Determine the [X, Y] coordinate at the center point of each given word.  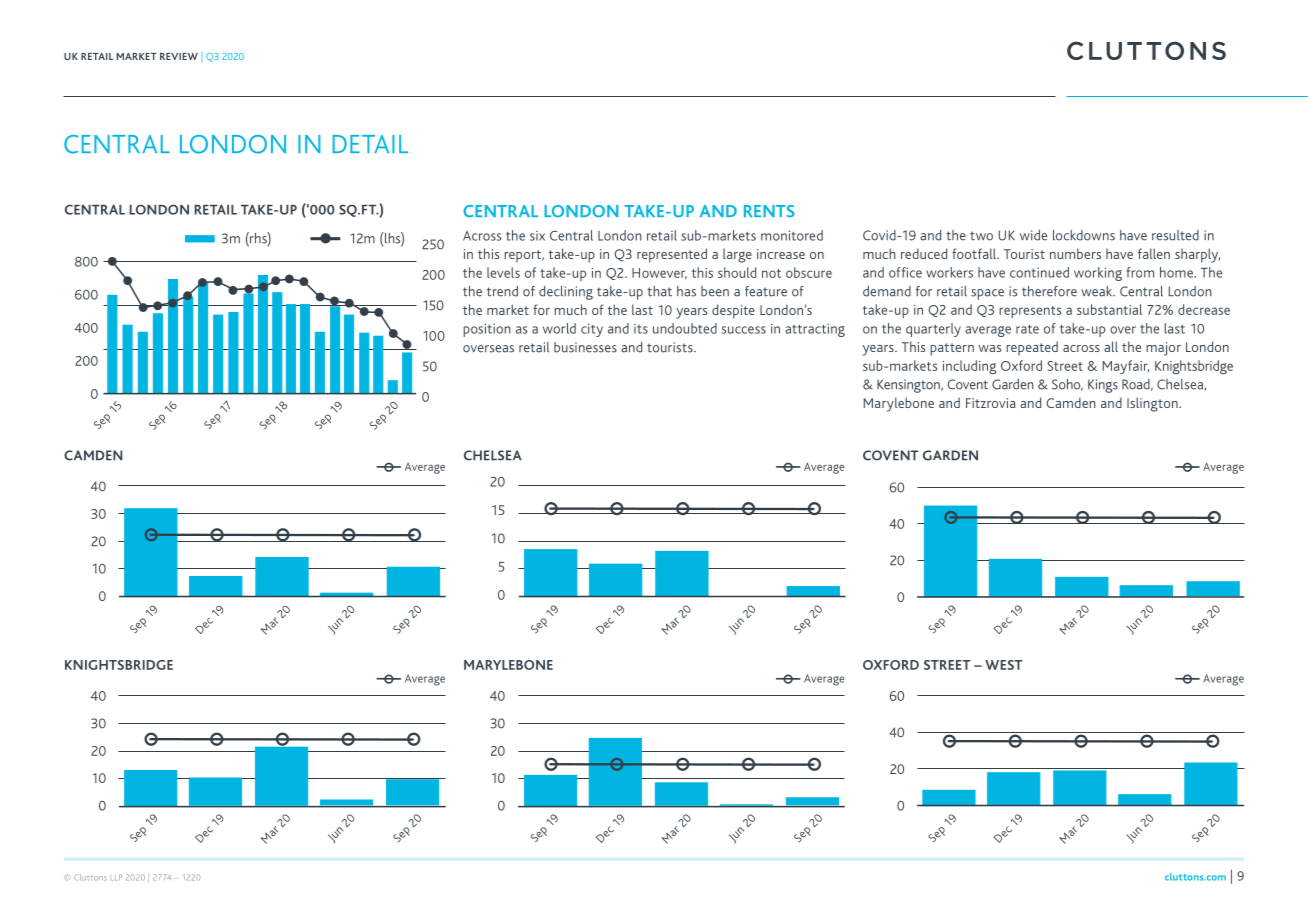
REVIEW [179, 56]
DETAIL [370, 144]
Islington [1153, 404]
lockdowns [1084, 235]
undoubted [685, 328]
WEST [1004, 665]
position [487, 330]
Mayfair [1126, 367]
